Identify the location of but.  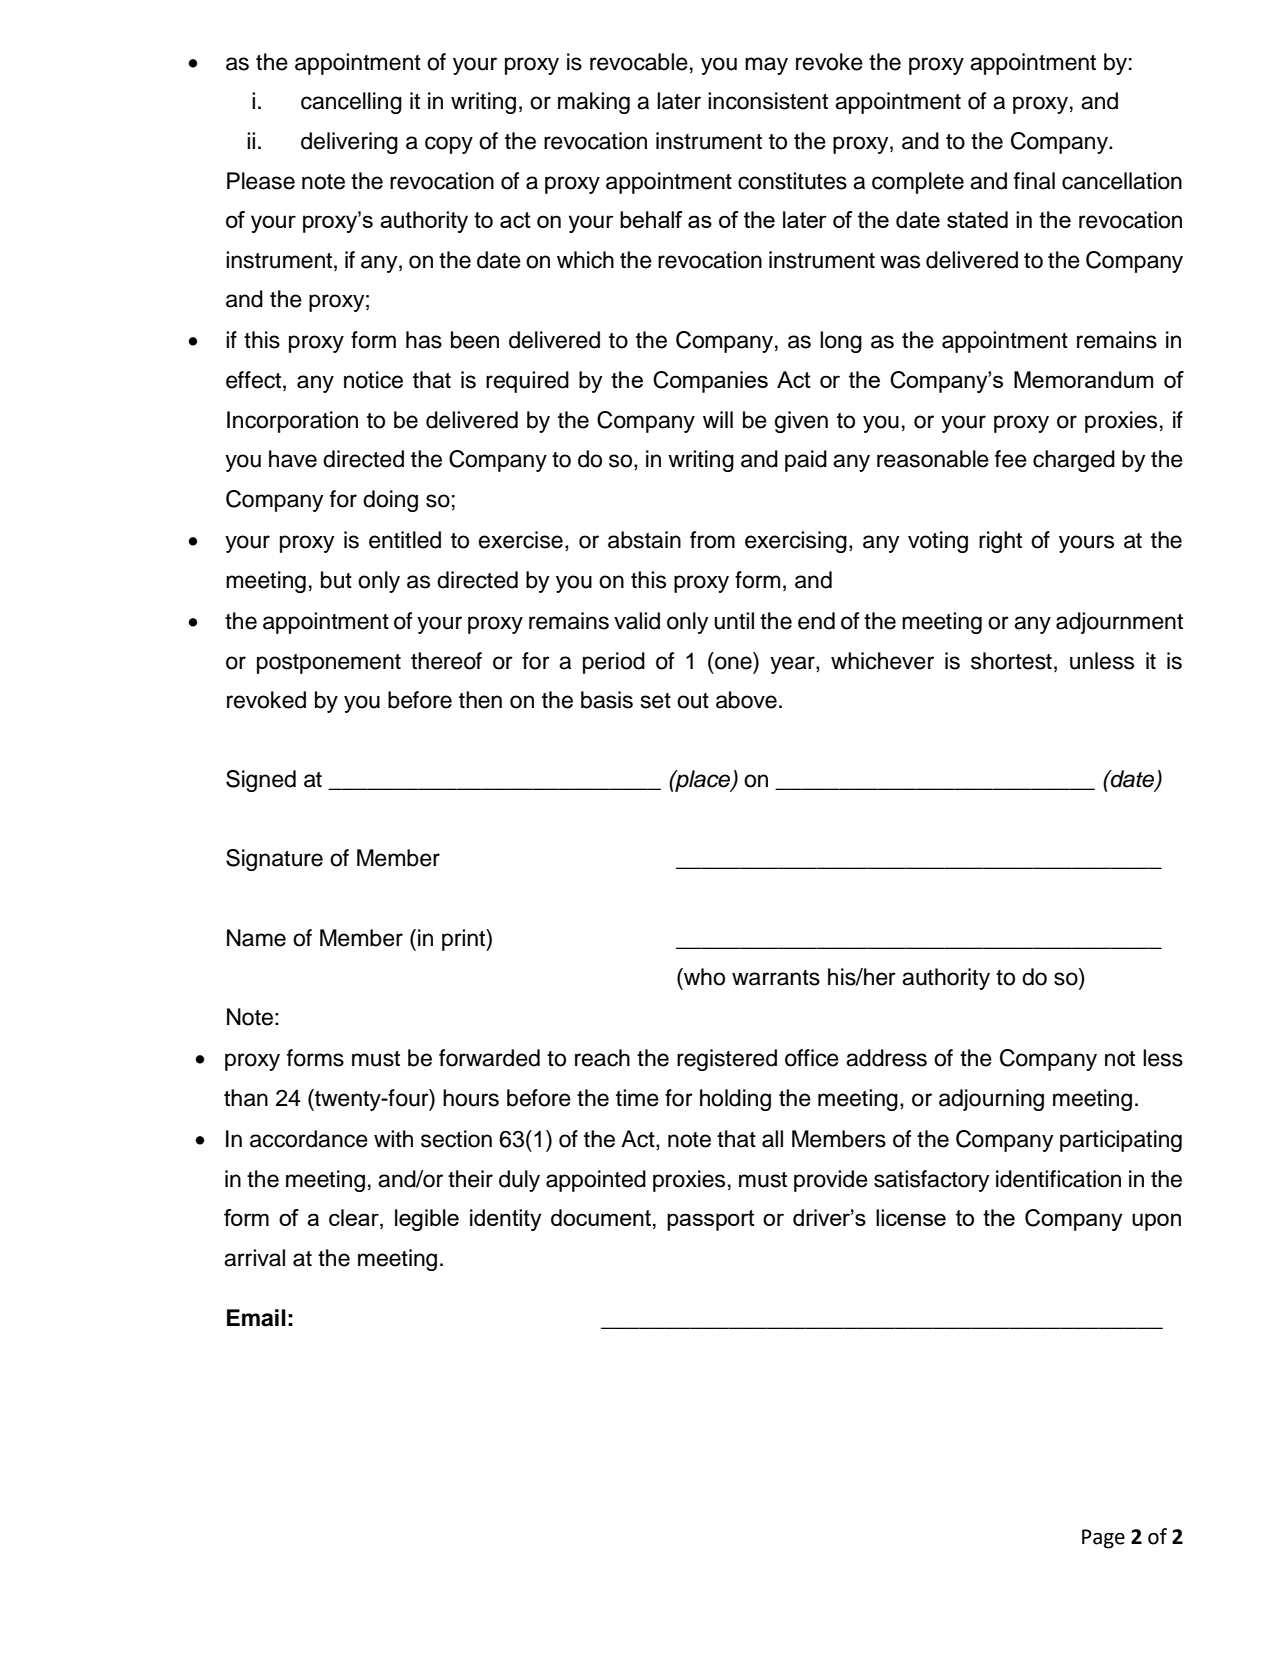
(336, 580).
